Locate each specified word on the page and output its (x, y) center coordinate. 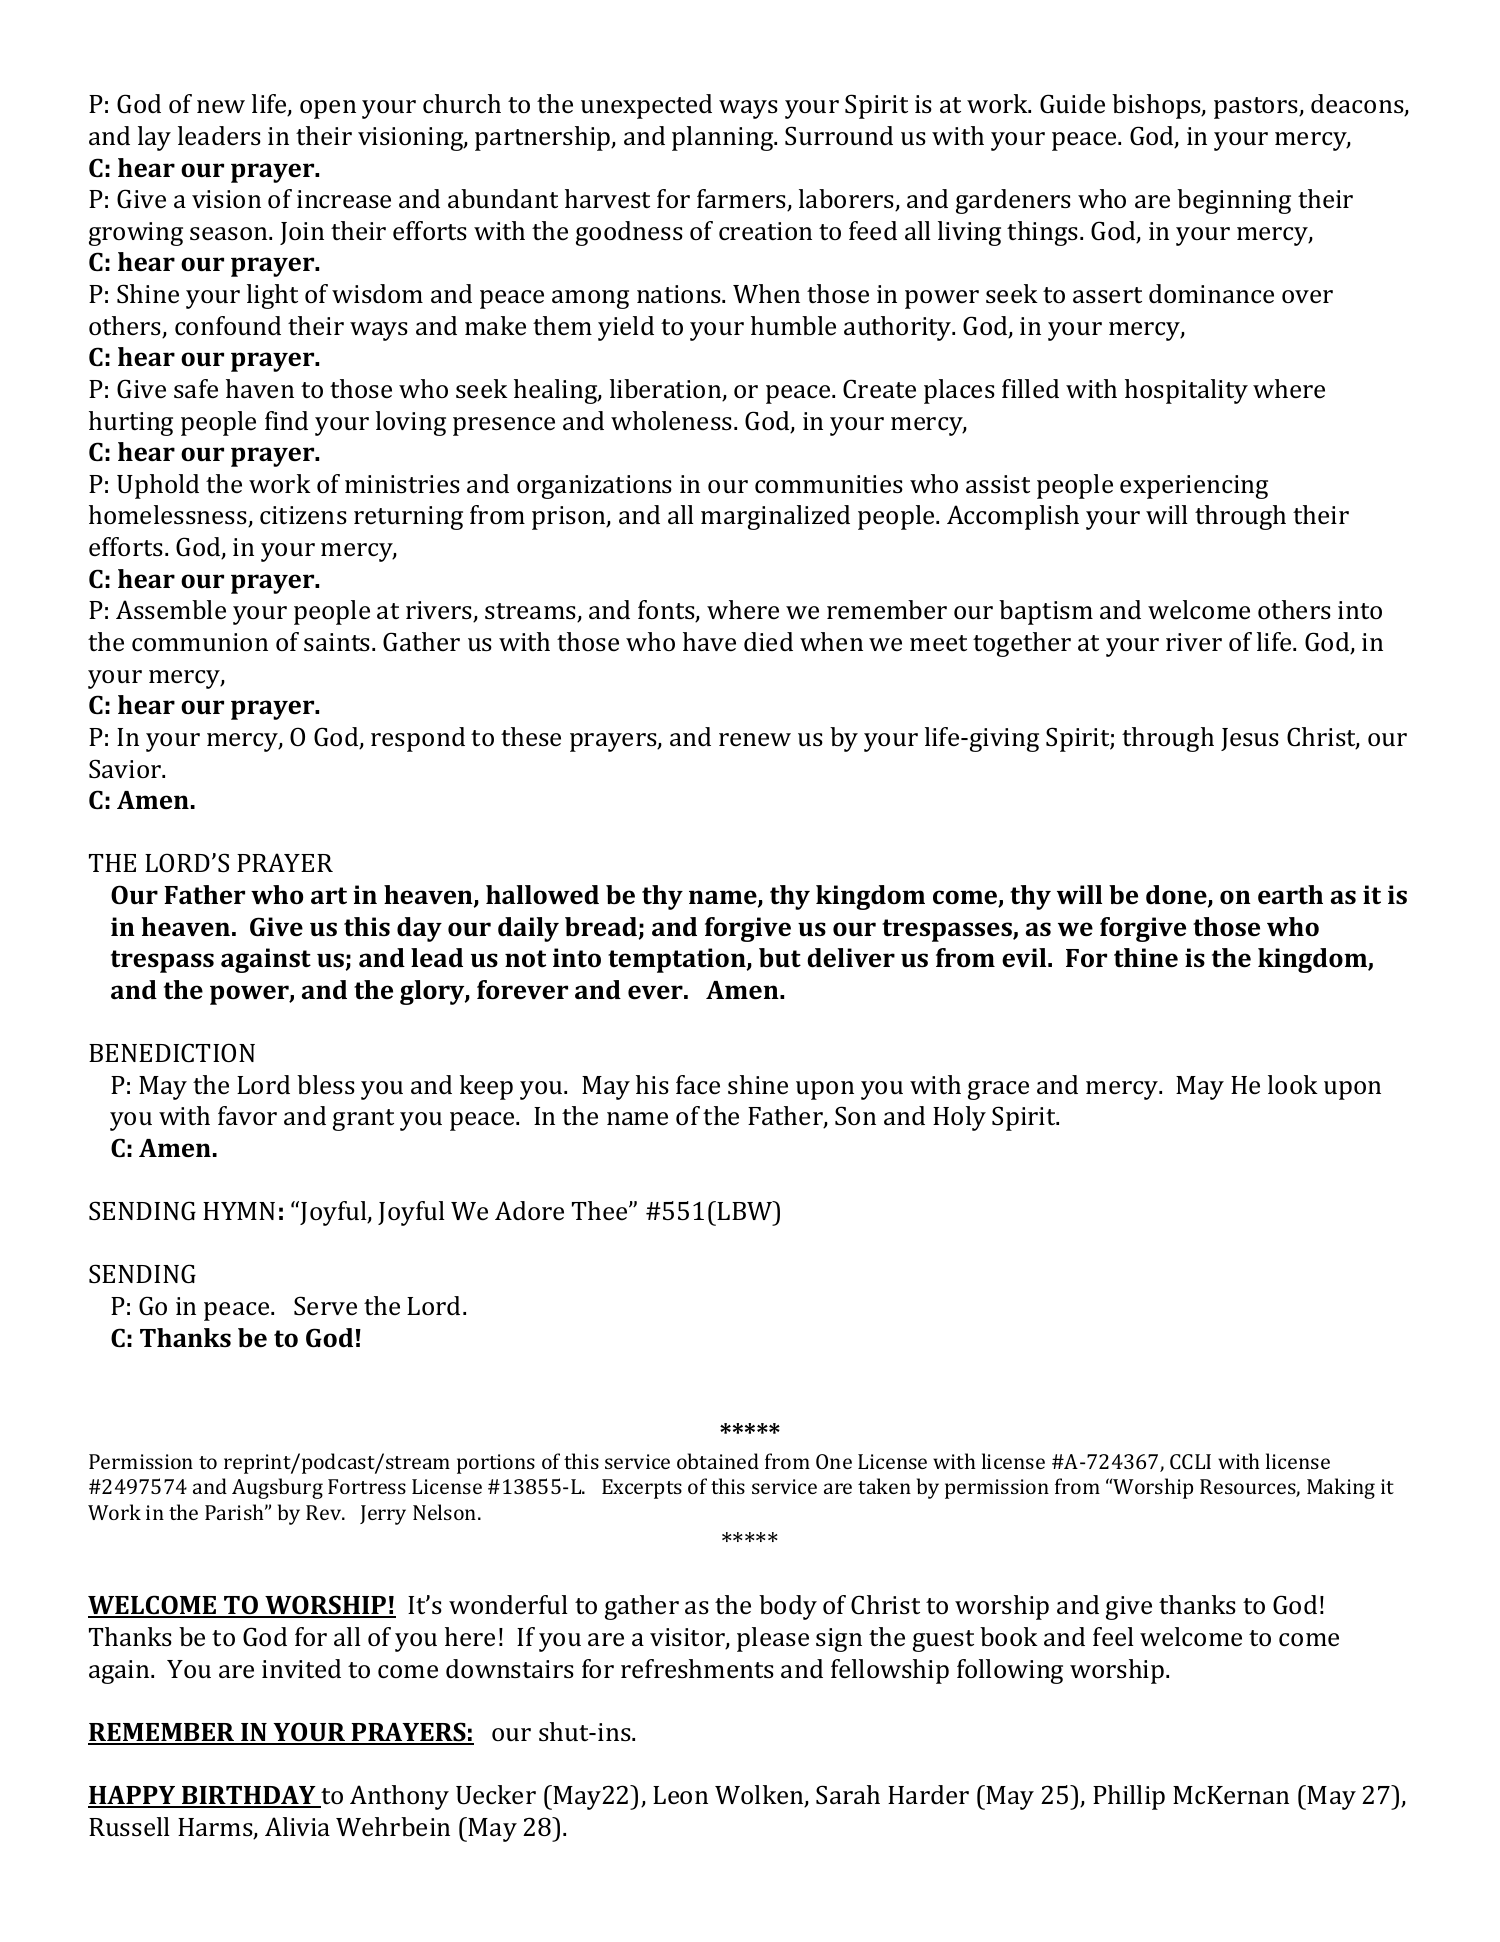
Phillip (1129, 1797)
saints (338, 642)
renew (755, 739)
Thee (601, 1210)
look (1293, 1084)
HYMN (239, 1211)
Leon (680, 1795)
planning (724, 138)
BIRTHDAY (249, 1796)
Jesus (1250, 739)
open (328, 109)
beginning (1234, 201)
